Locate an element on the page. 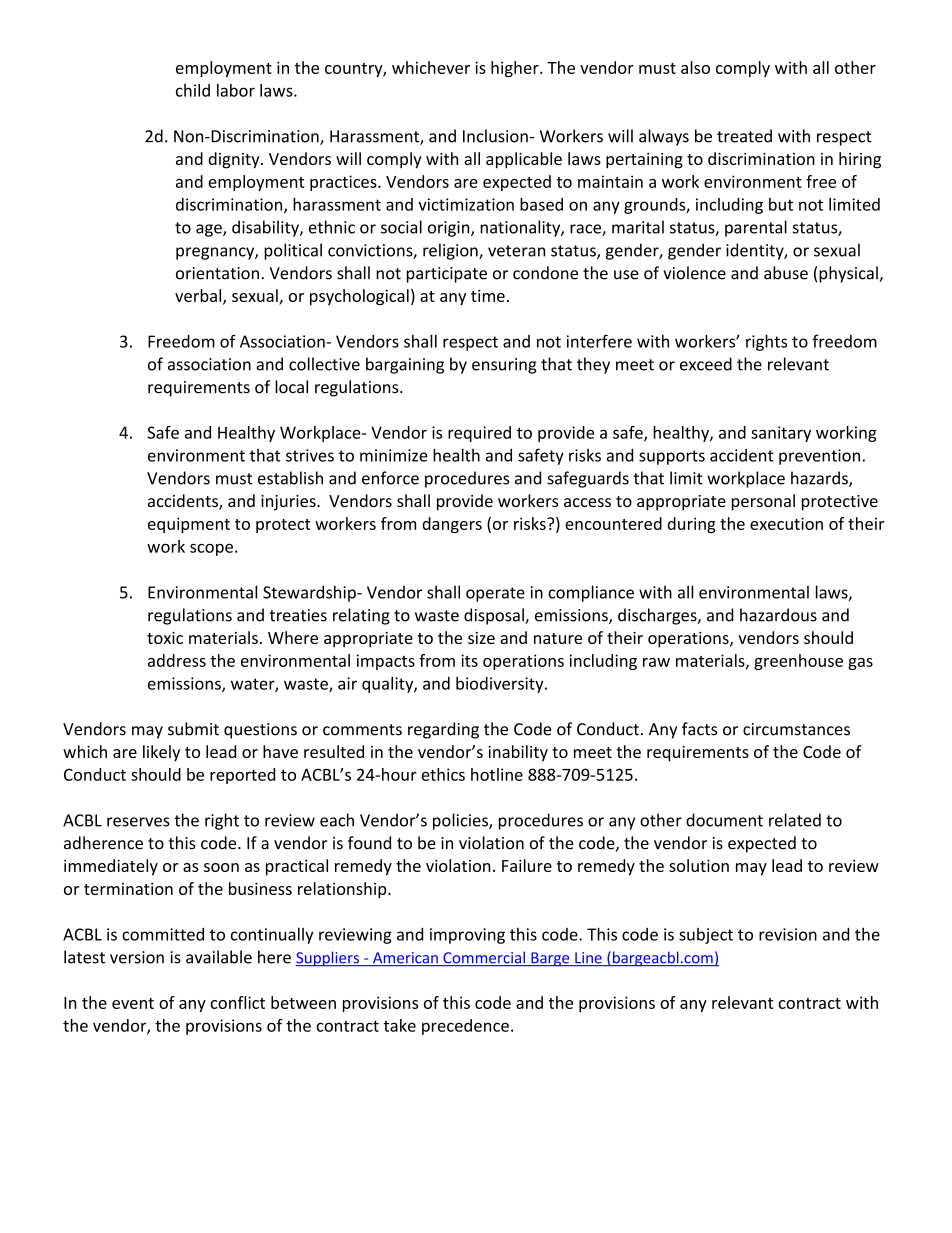 The height and width of the document is (1233, 952). ensuring is located at coordinates (504, 366).
